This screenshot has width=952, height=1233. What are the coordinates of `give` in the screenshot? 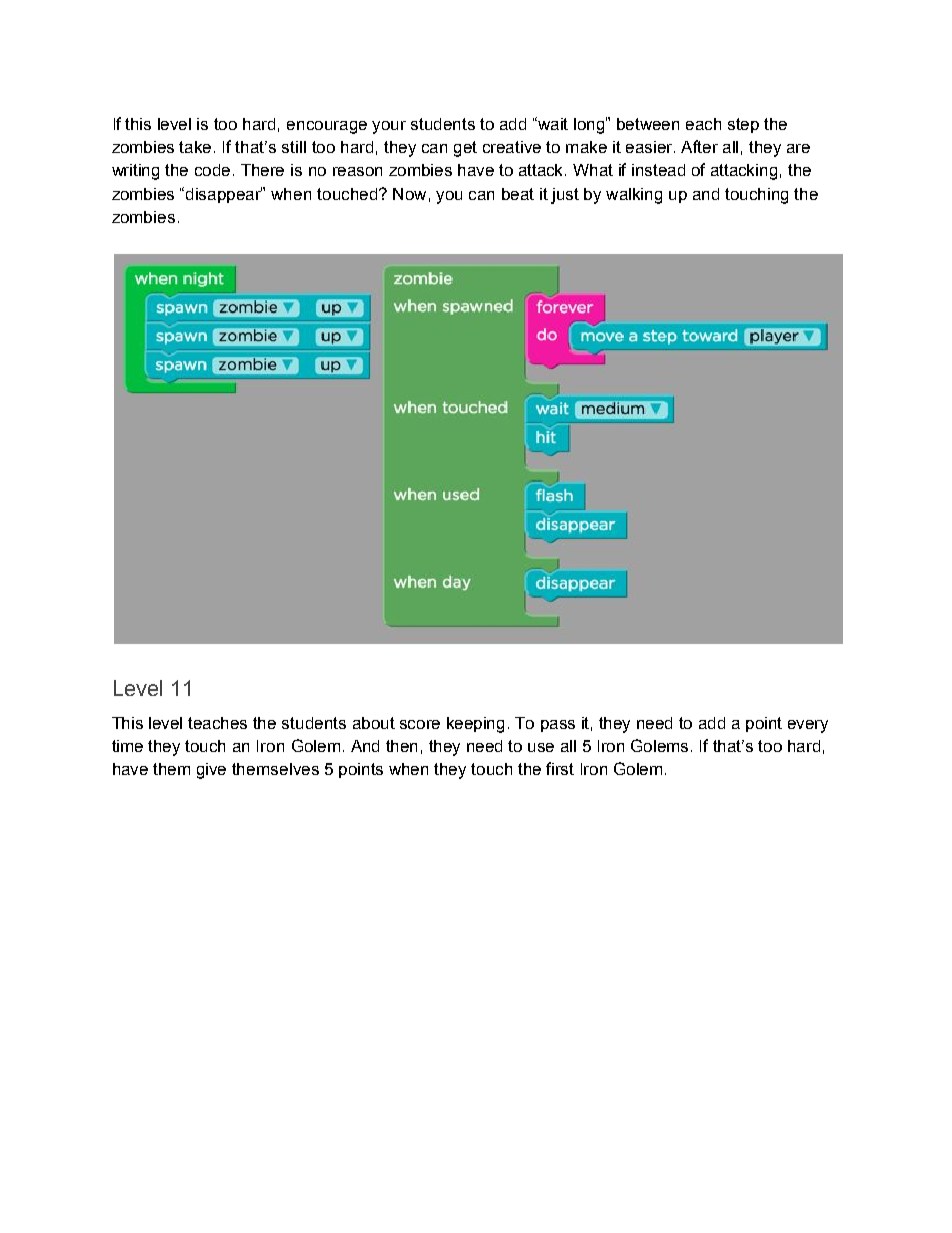 It's located at (211, 771).
